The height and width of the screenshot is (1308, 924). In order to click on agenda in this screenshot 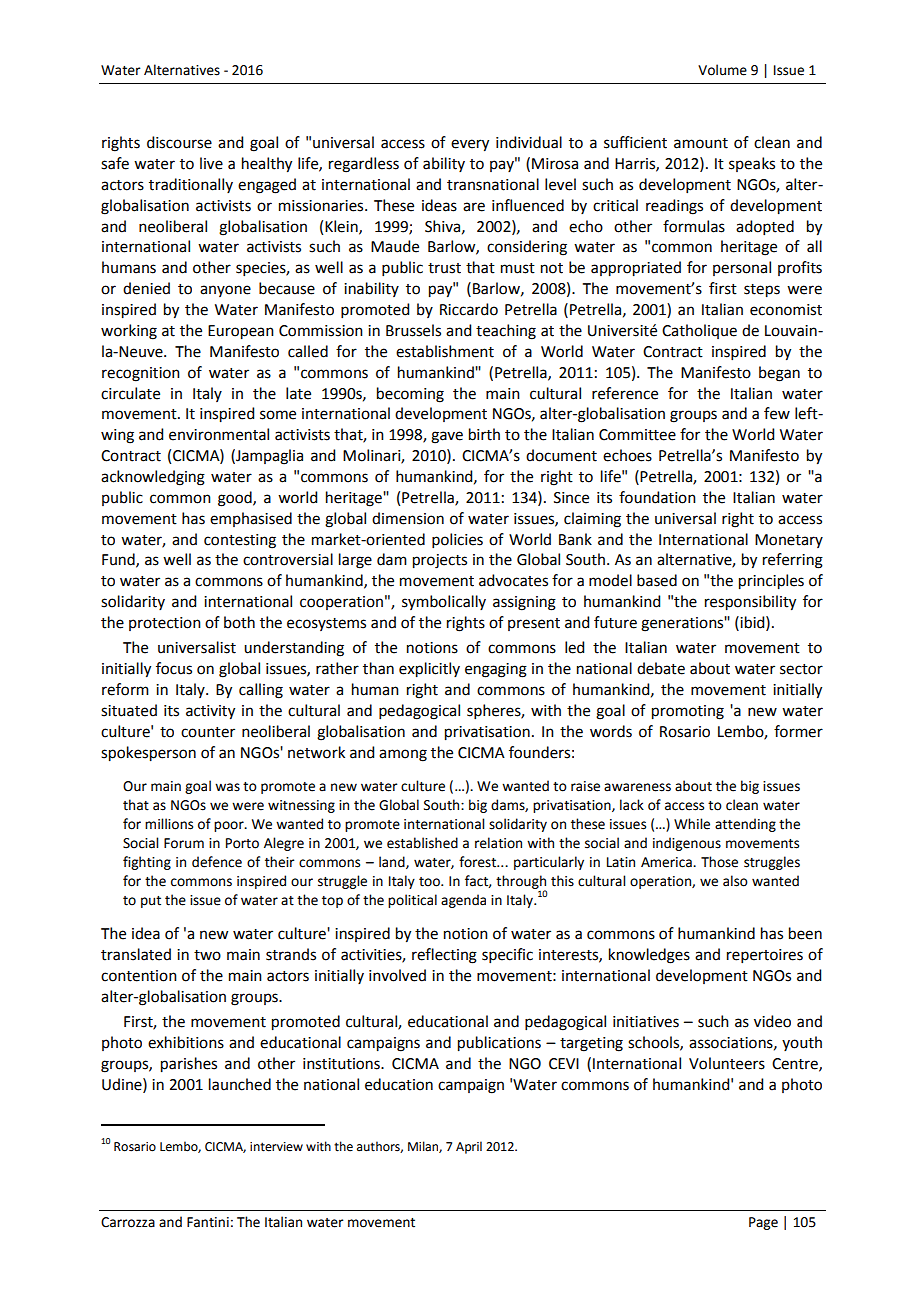, I will do `click(463, 901)`.
